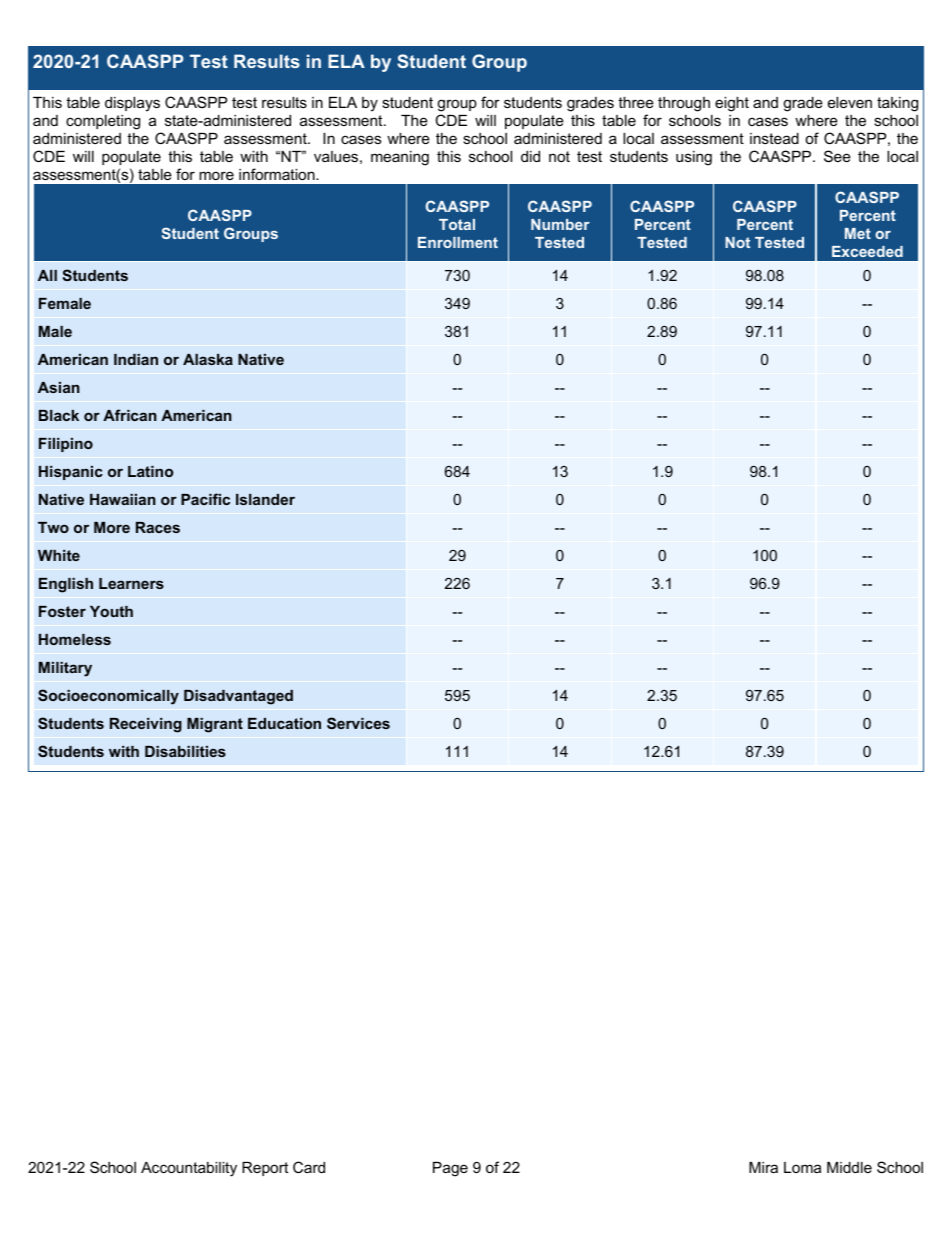  I want to click on Education, so click(284, 723).
